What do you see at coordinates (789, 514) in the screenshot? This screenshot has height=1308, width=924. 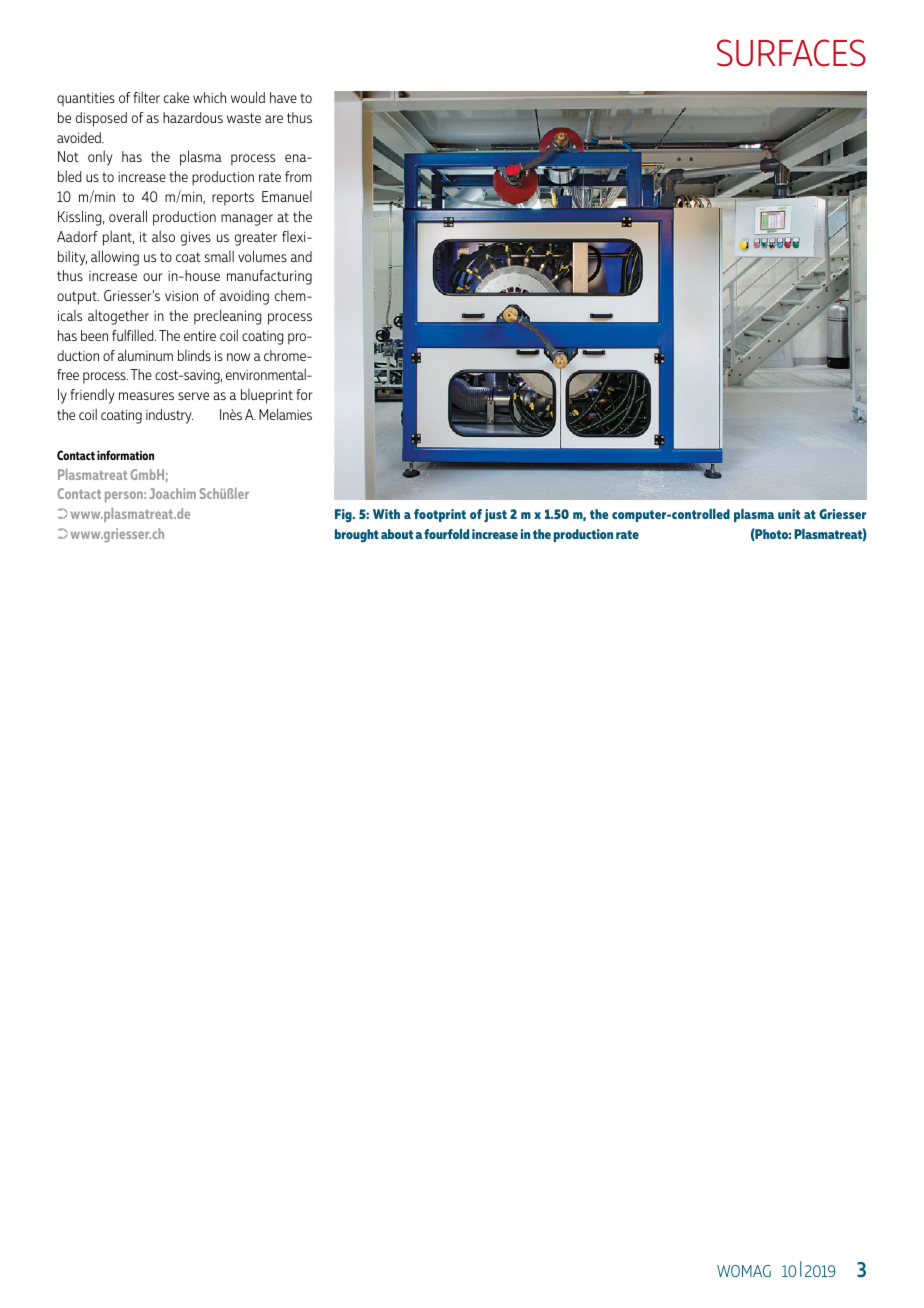 I see `unit` at bounding box center [789, 514].
